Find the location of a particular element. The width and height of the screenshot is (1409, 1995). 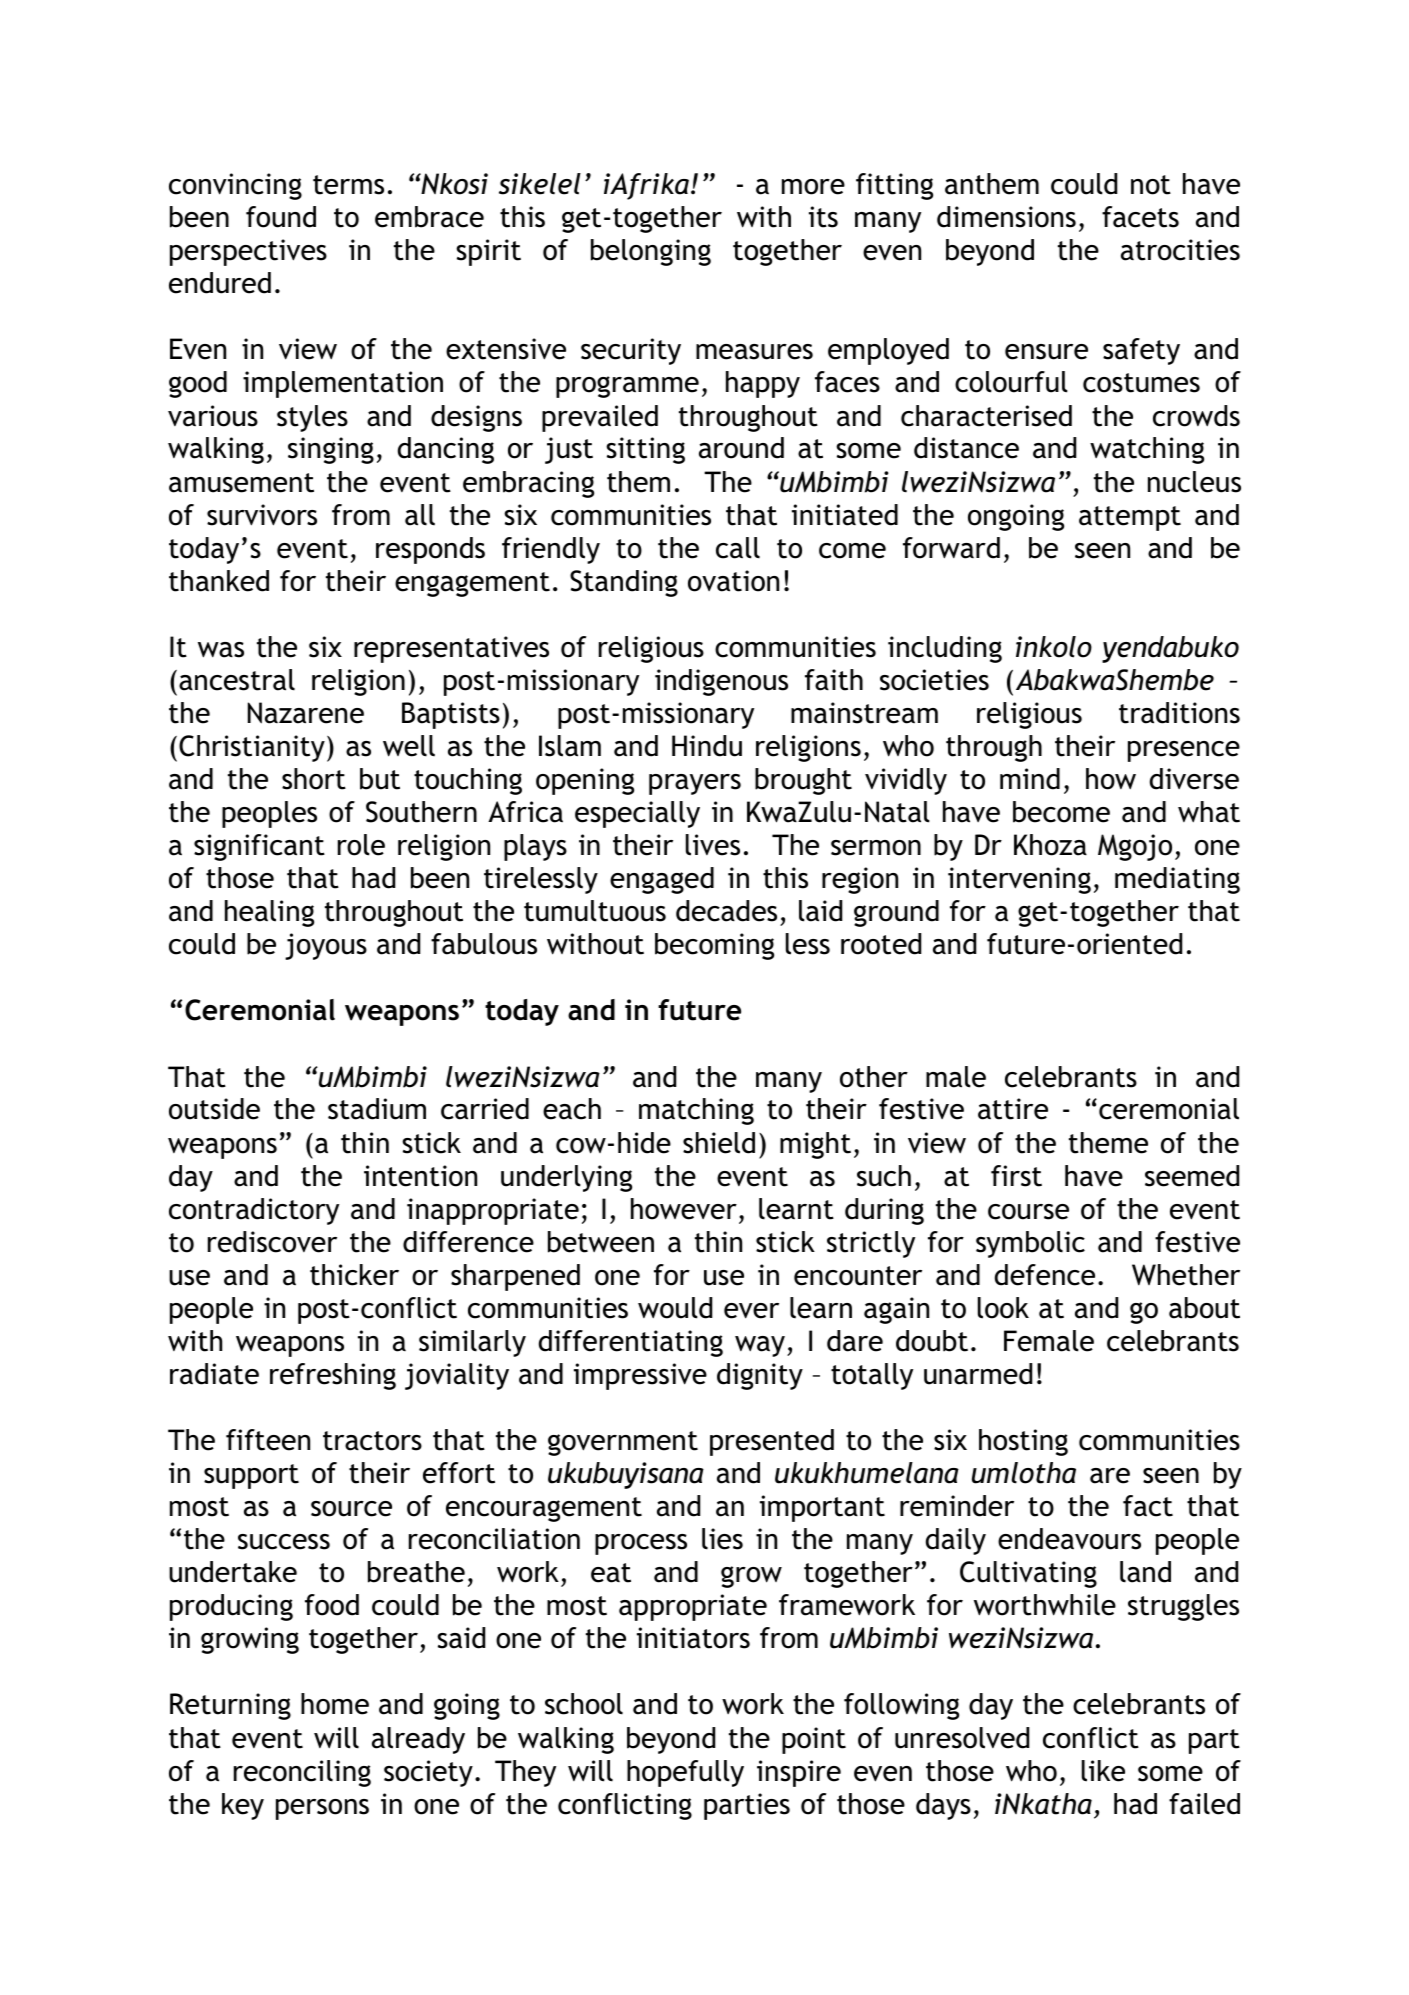

belonging is located at coordinates (651, 252).
